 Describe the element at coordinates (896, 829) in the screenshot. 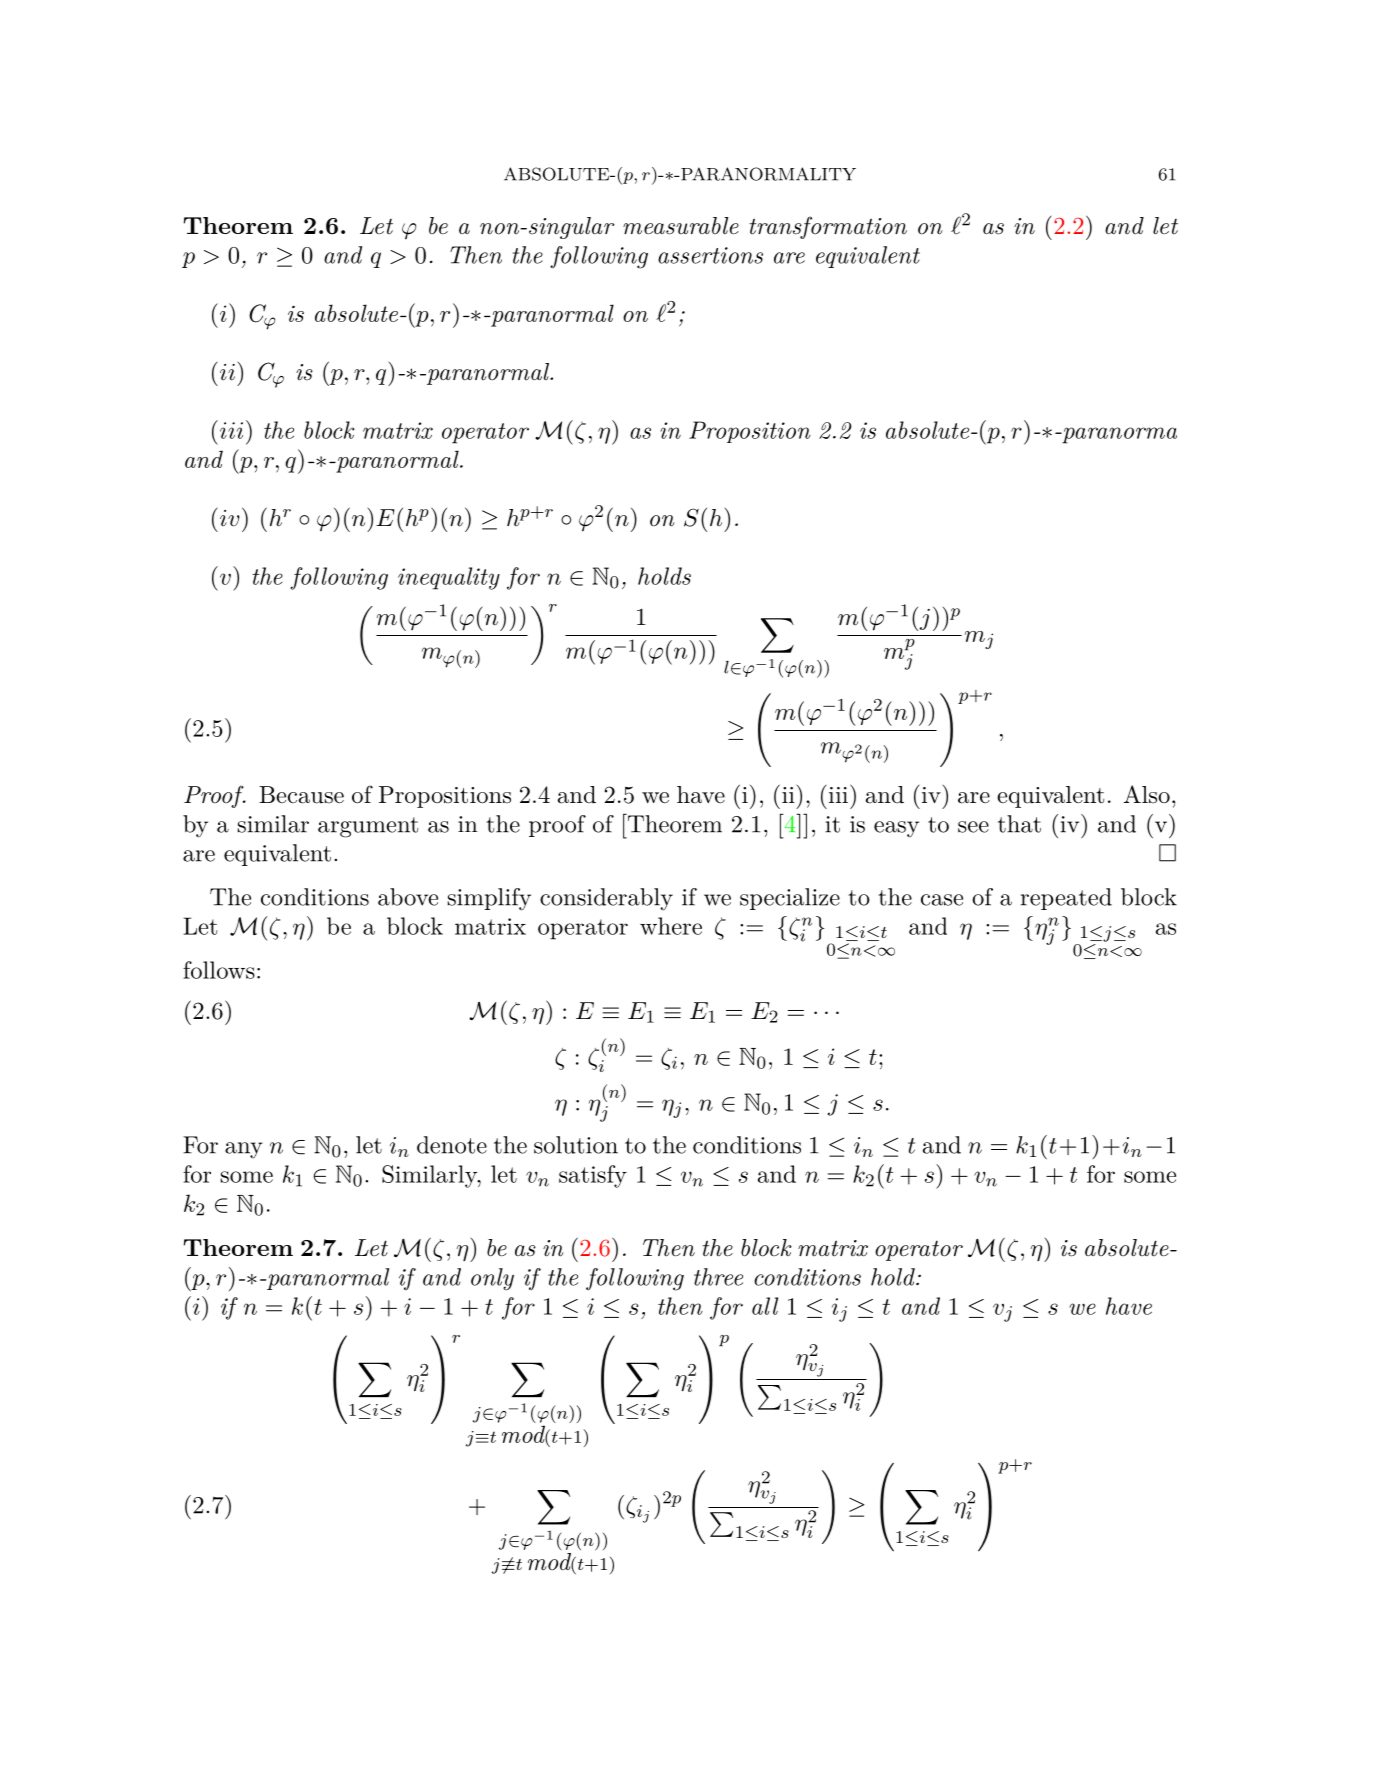

I see `easy` at that location.
